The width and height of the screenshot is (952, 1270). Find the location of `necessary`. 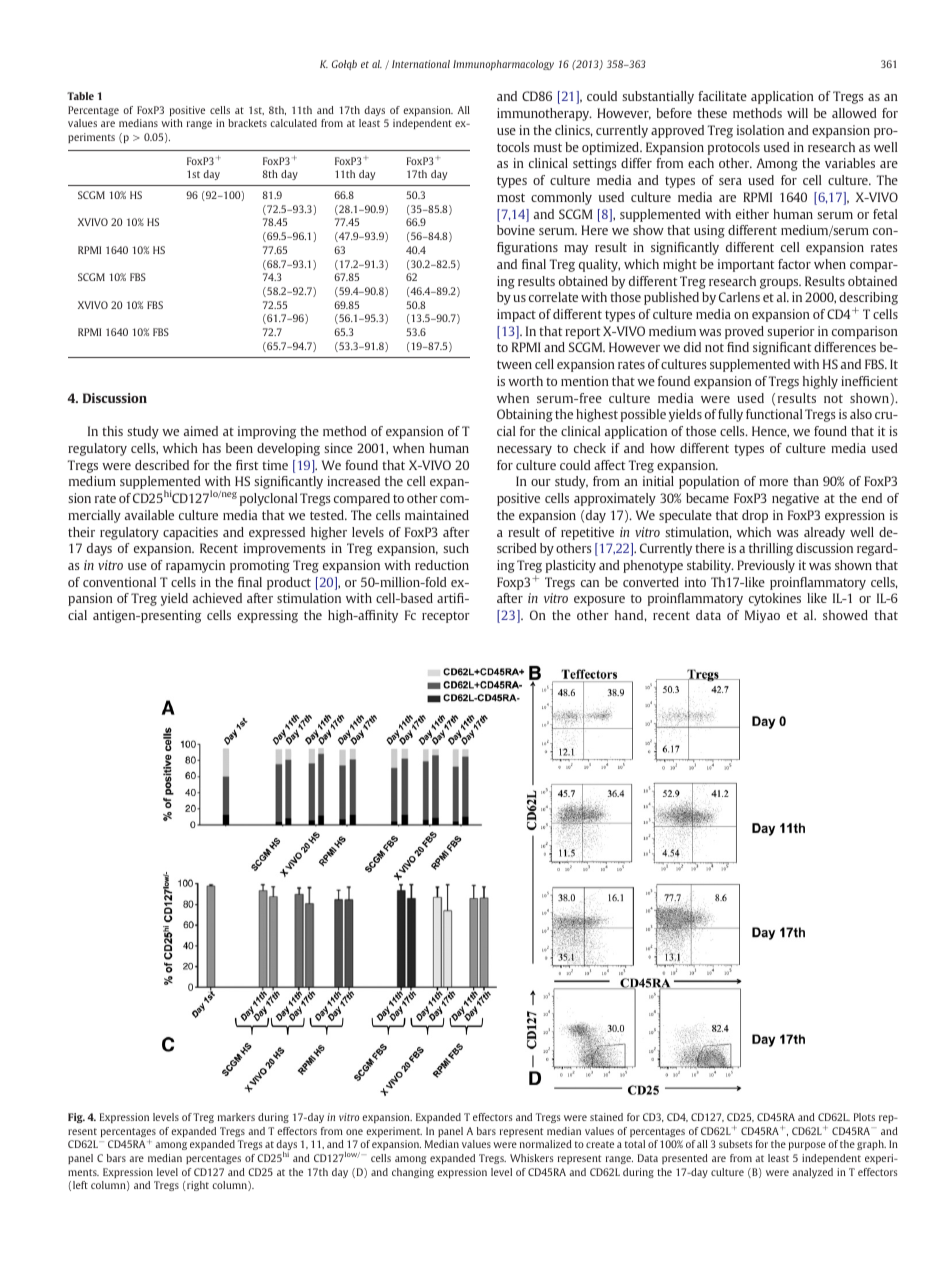

necessary is located at coordinates (524, 451).
